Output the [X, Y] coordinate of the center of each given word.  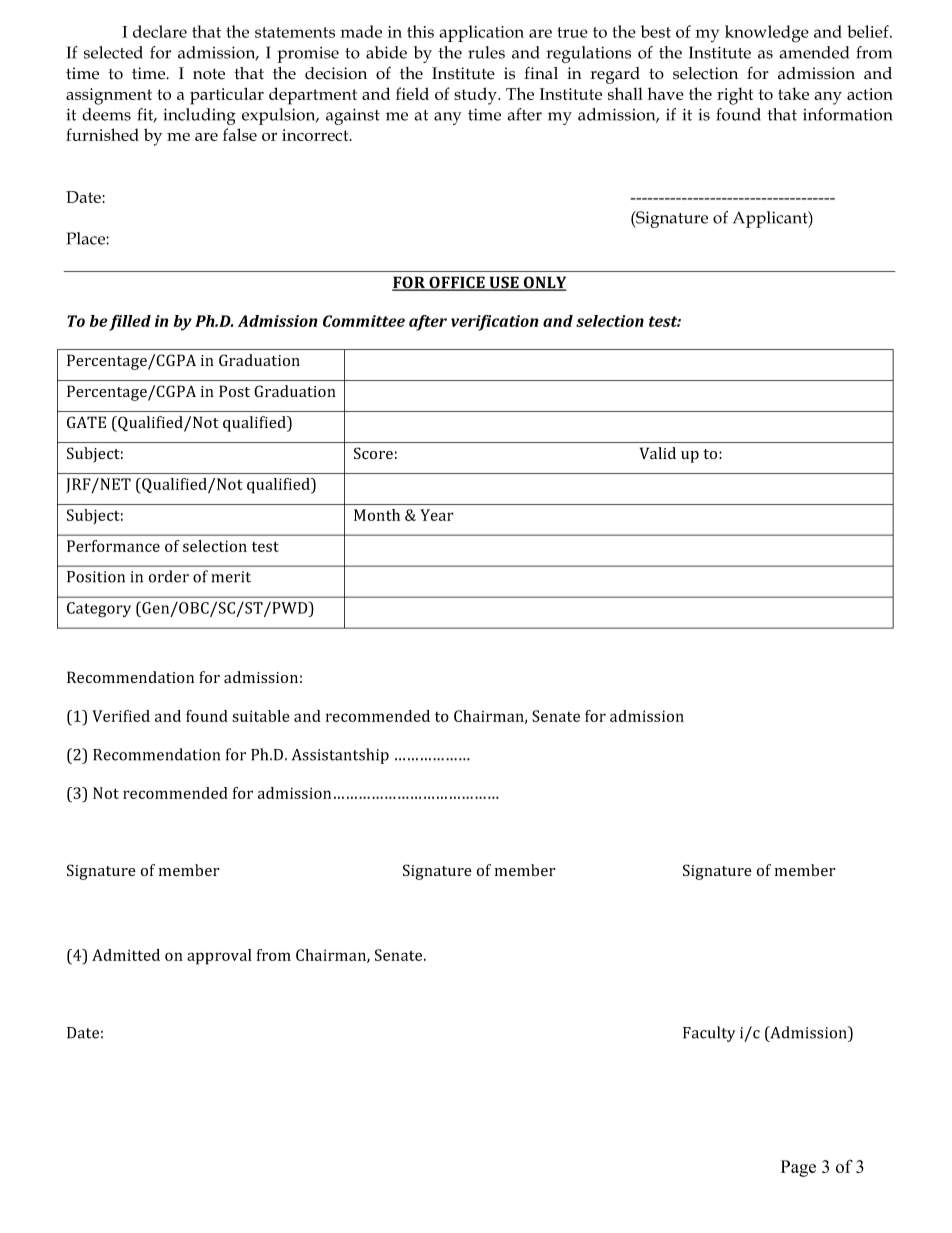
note [209, 74]
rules [486, 52]
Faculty [709, 1034]
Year [437, 515]
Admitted [126, 955]
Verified [121, 716]
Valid [658, 453]
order [168, 576]
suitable [260, 716]
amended [814, 52]
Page [798, 1168]
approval [219, 957]
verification [495, 323]
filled [130, 323]
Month [377, 515]
